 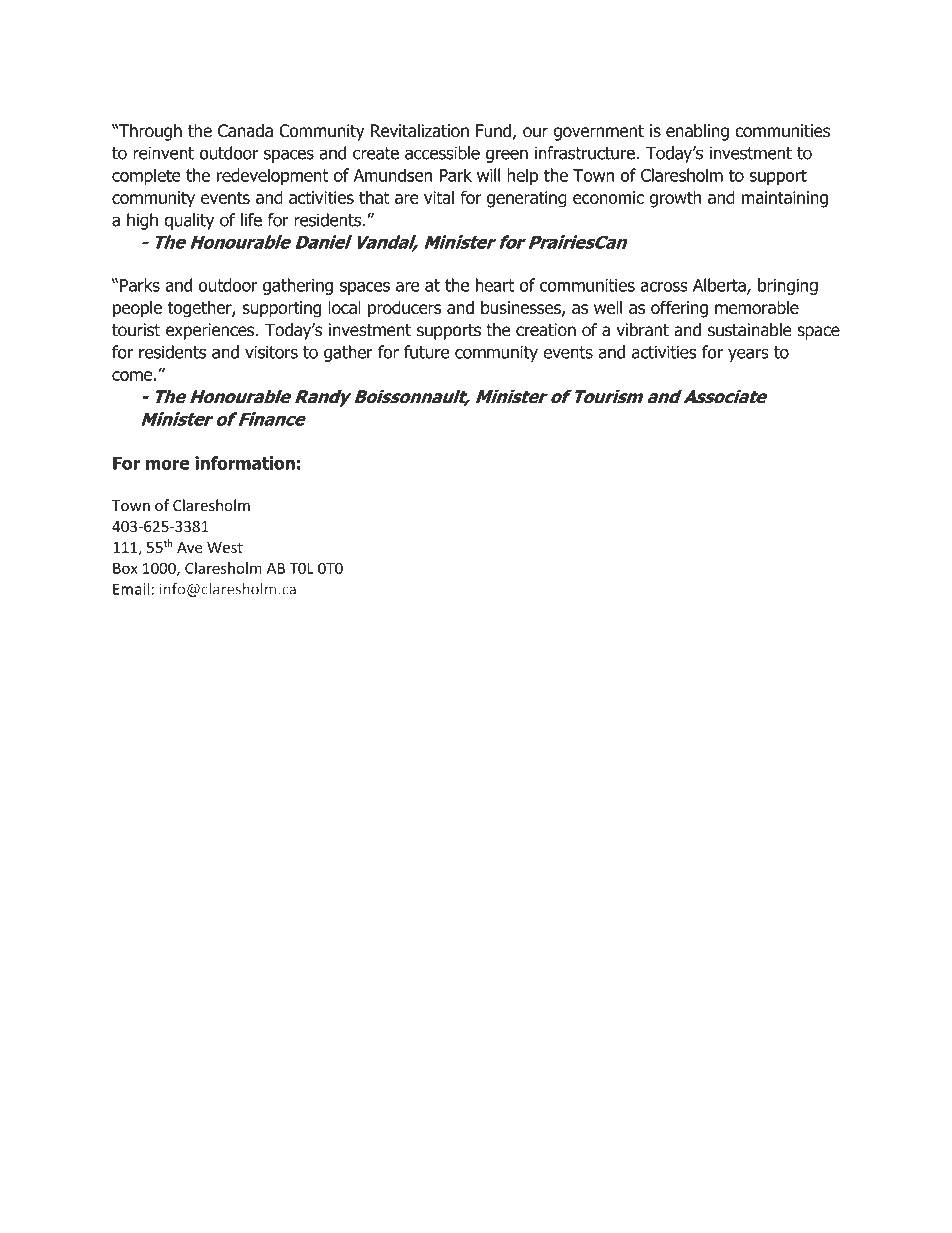 What do you see at coordinates (167, 464) in the page?
I see `more` at bounding box center [167, 464].
